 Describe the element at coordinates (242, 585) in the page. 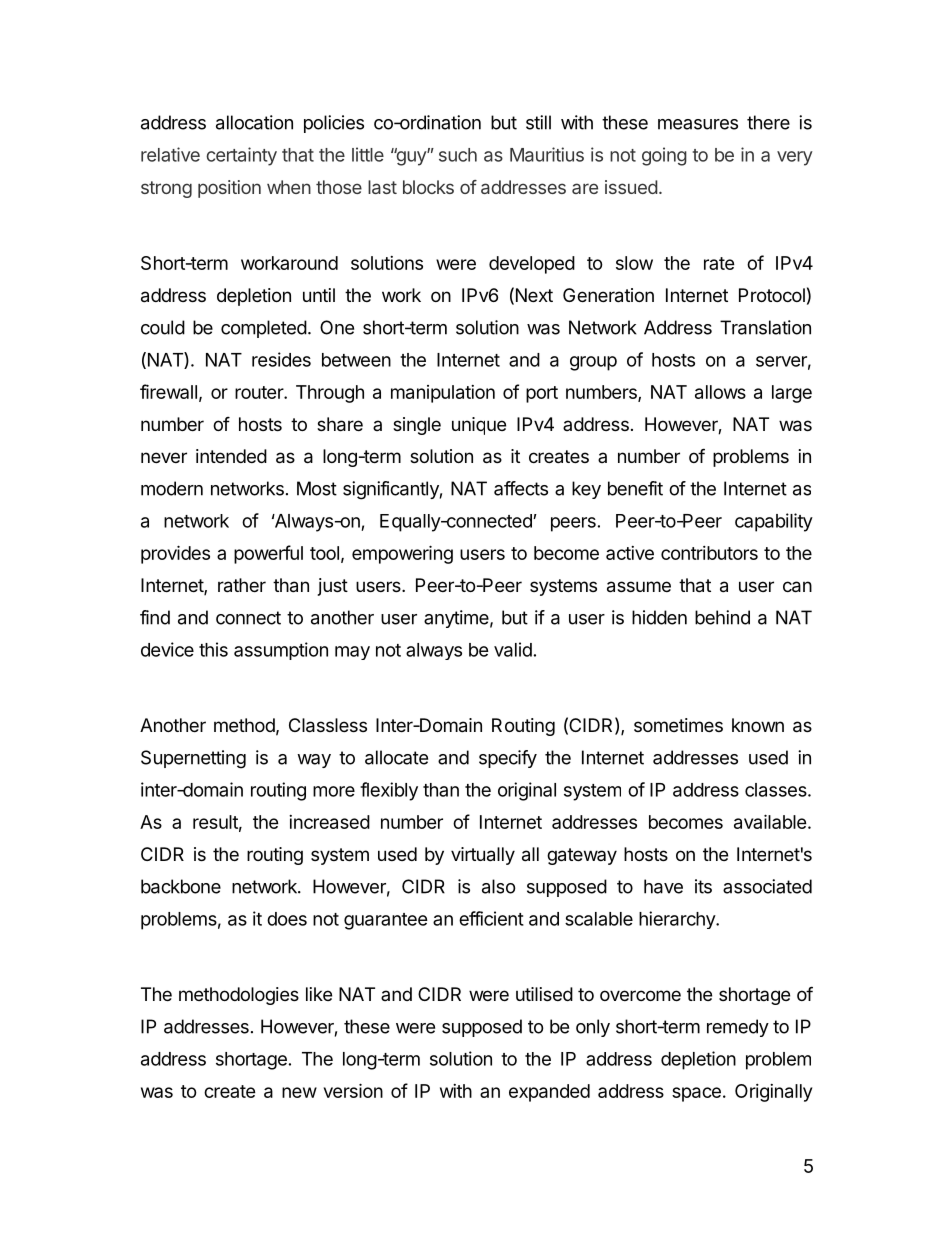

I see `rather` at that location.
